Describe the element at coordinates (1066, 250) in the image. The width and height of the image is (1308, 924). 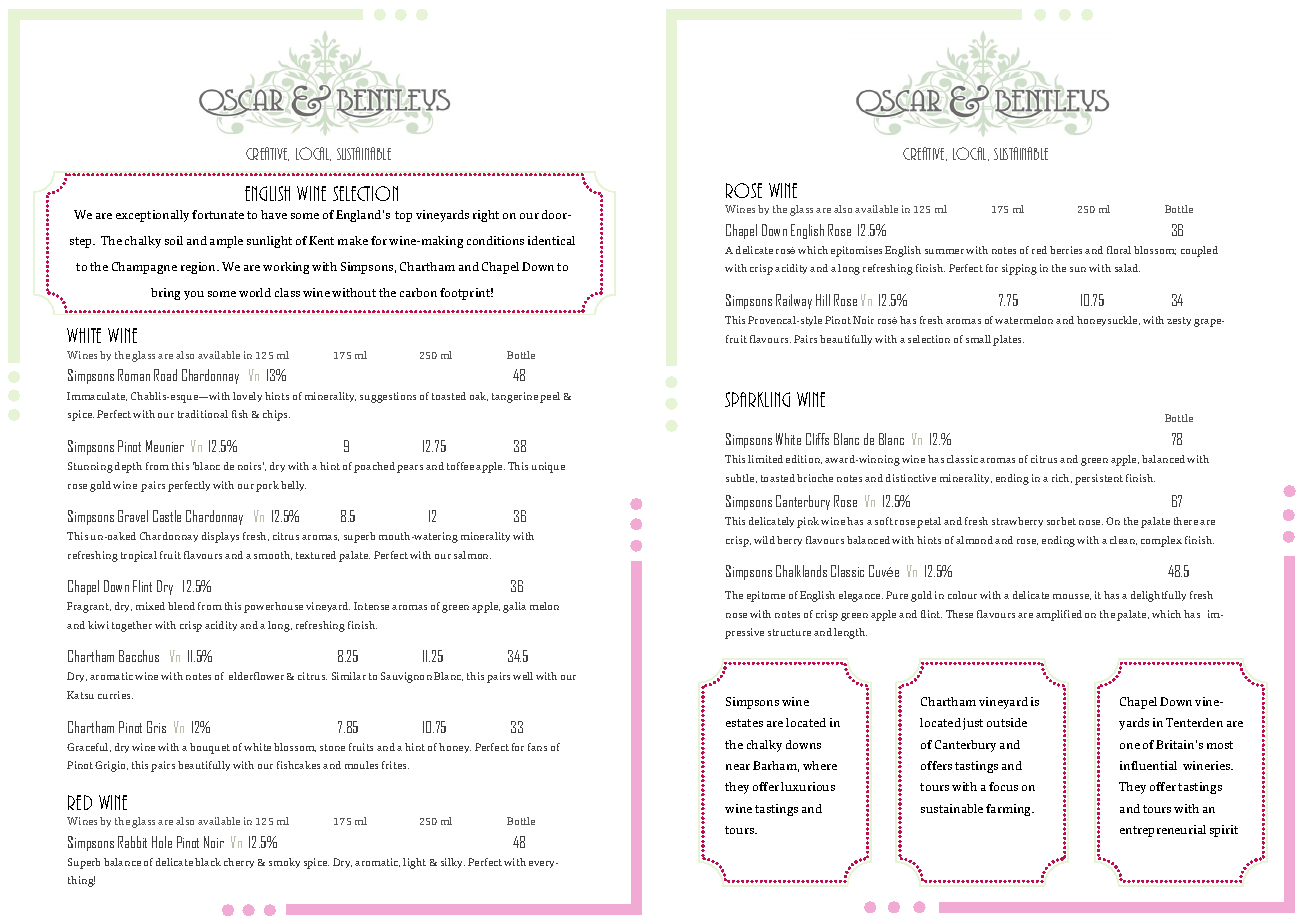
I see `berries` at that location.
